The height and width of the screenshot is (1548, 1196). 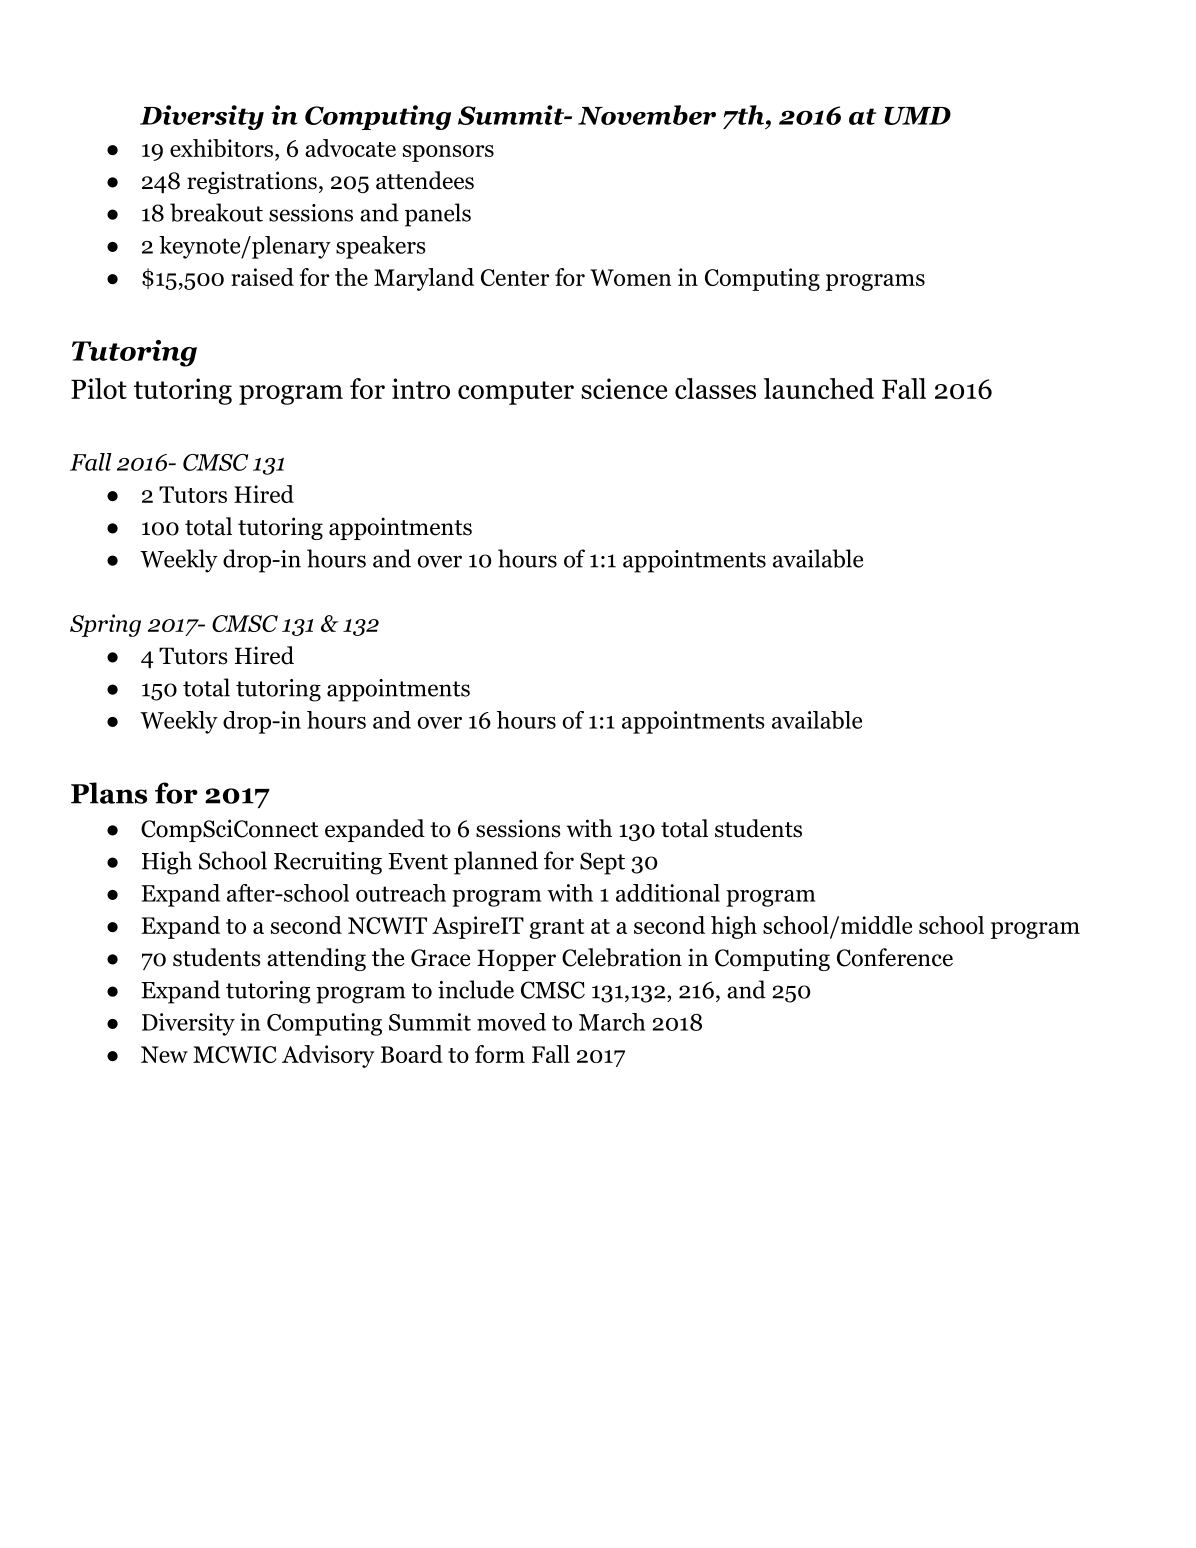 What do you see at coordinates (221, 148) in the screenshot?
I see `exhibitors` at bounding box center [221, 148].
